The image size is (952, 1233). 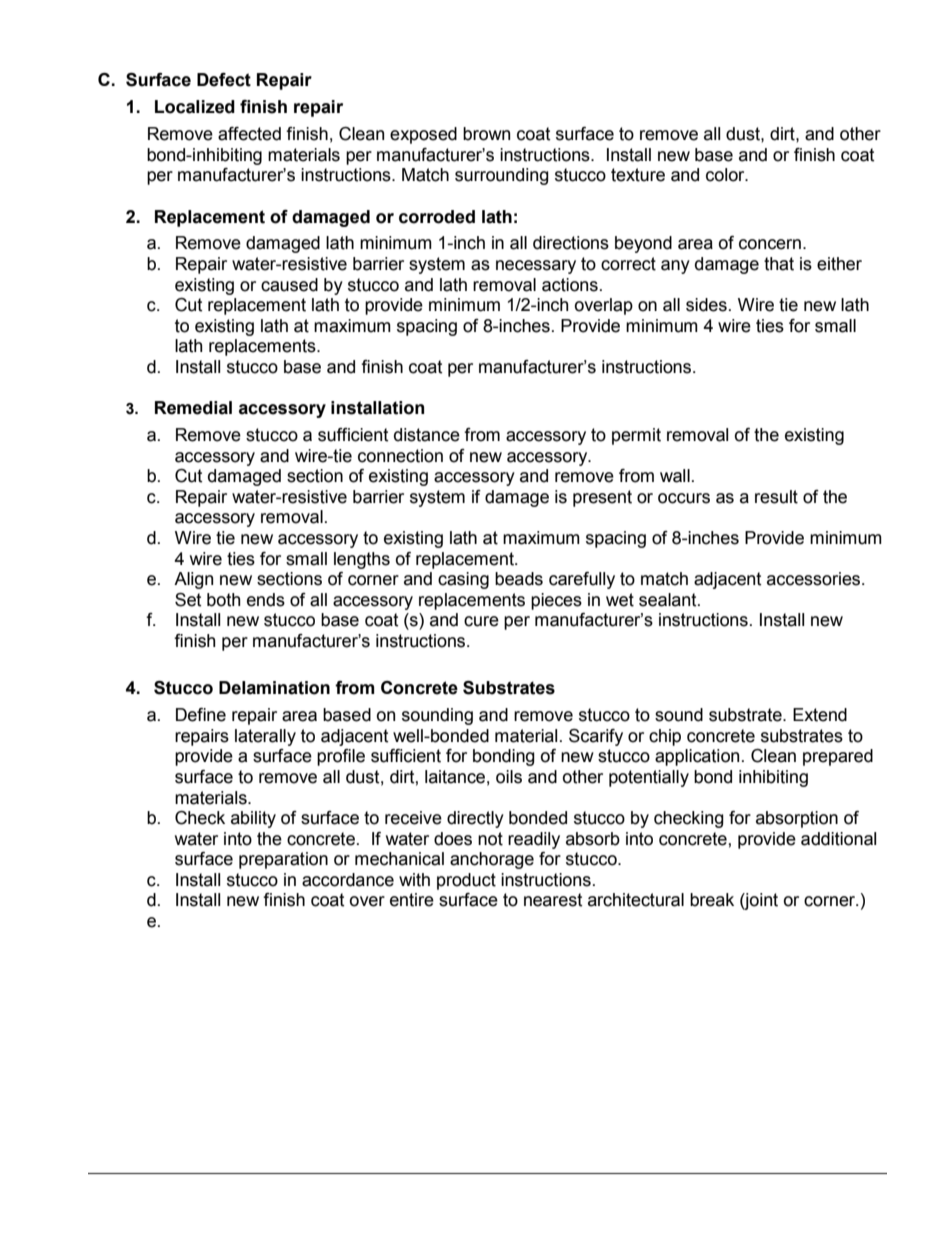 What do you see at coordinates (283, 860) in the screenshot?
I see `preparation` at bounding box center [283, 860].
